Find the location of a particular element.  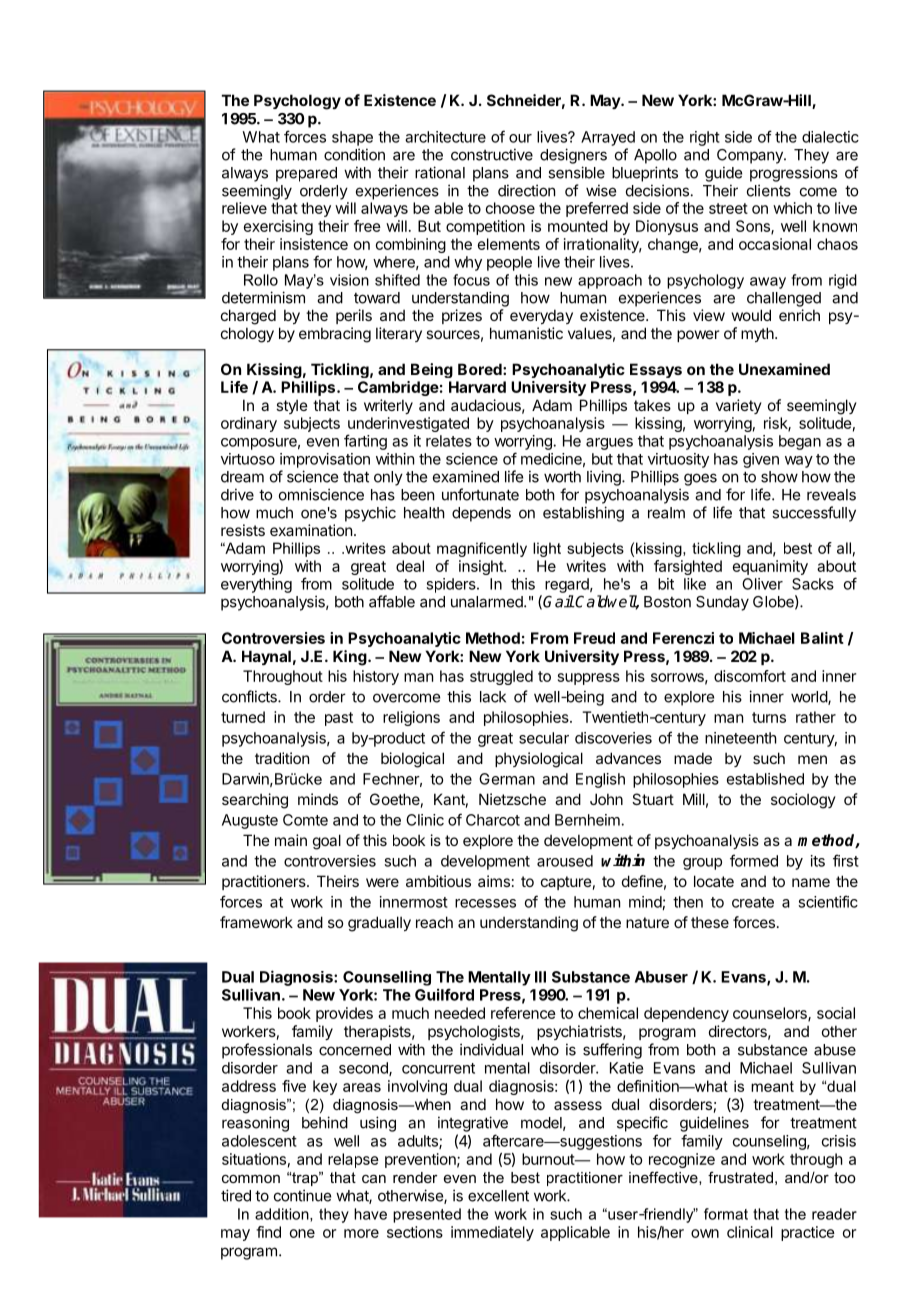

past is located at coordinates (339, 719).
